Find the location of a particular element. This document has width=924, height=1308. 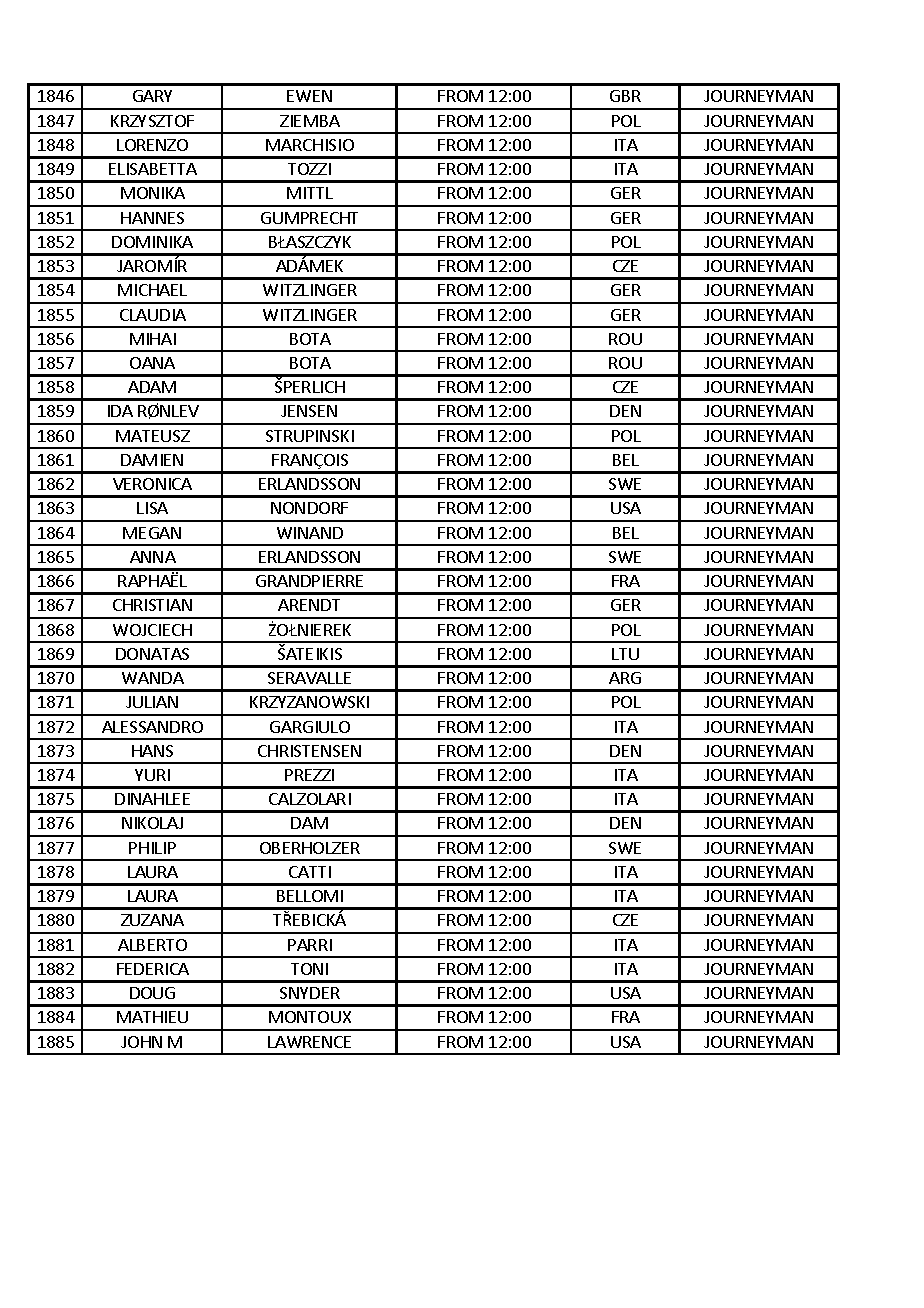

TONI is located at coordinates (309, 969).
